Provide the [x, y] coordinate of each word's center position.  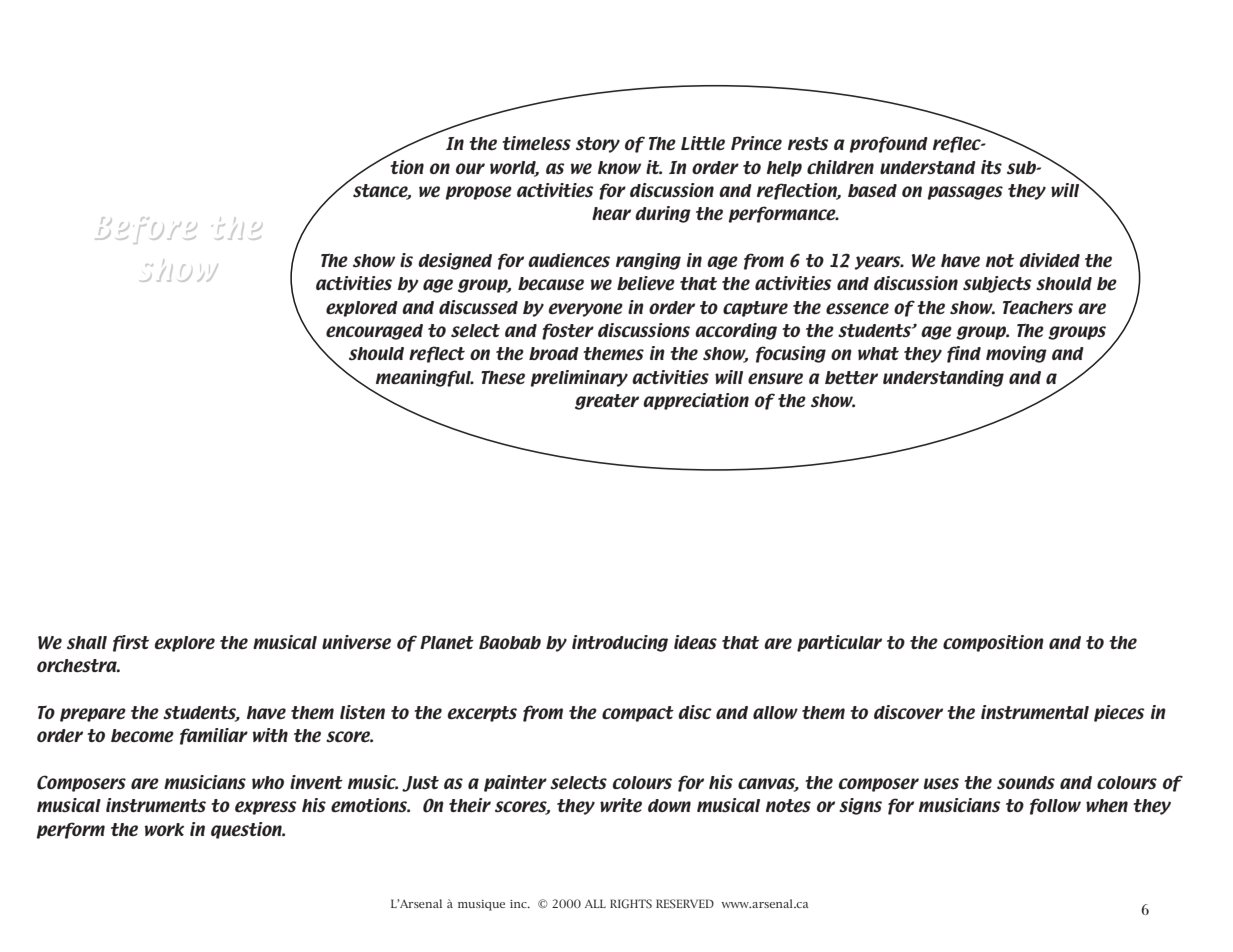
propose [478, 193]
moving [1016, 354]
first [131, 643]
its [991, 167]
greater [607, 402]
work [164, 829]
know [619, 167]
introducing [620, 643]
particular [839, 643]
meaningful [424, 378]
